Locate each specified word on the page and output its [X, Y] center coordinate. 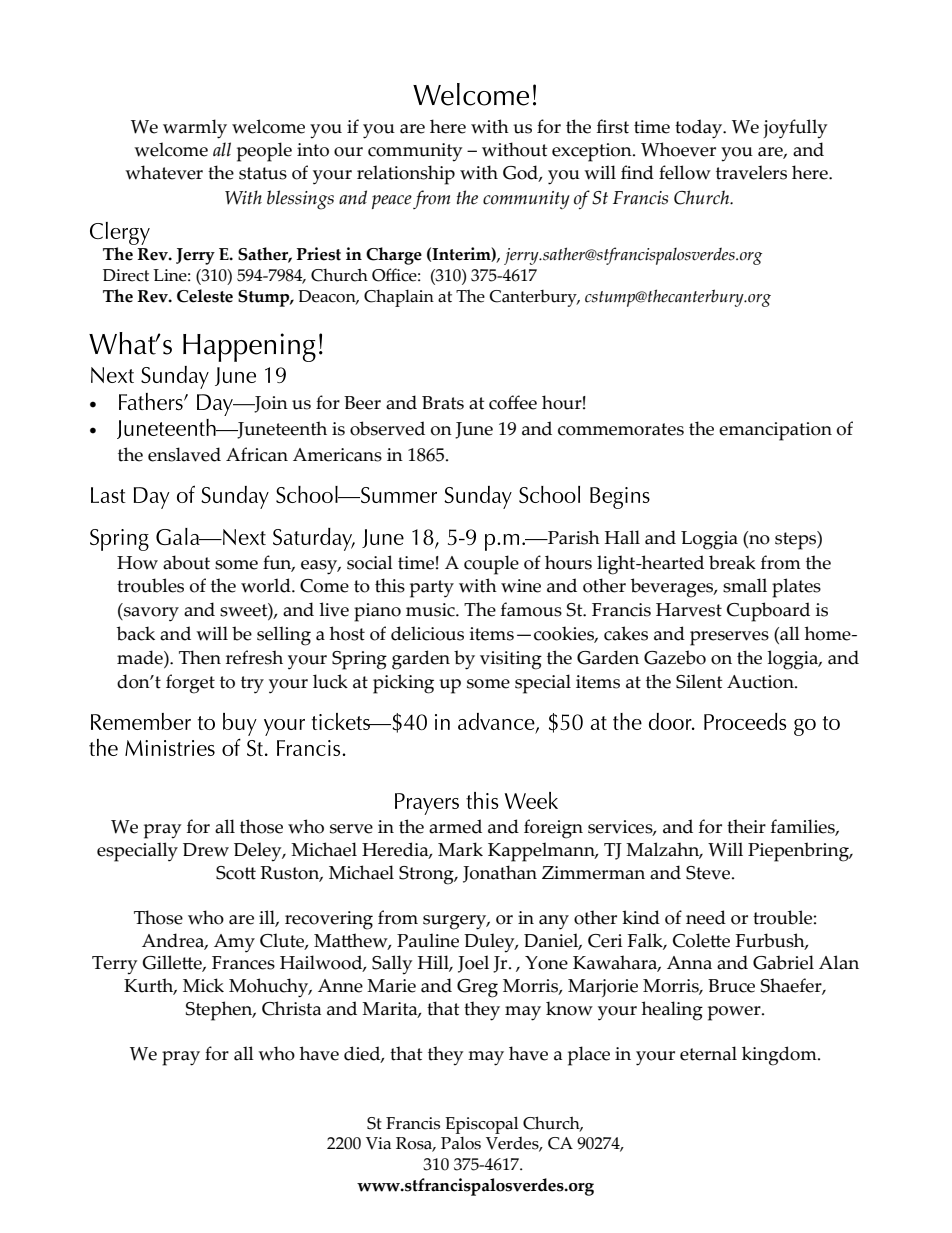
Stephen [220, 1011]
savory [150, 614]
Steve [709, 873]
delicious [427, 633]
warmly [195, 129]
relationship [406, 175]
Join [270, 404]
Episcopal [481, 1125]
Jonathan [500, 874]
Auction [761, 682]
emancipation [775, 431]
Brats [443, 403]
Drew [206, 850]
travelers [751, 172]
